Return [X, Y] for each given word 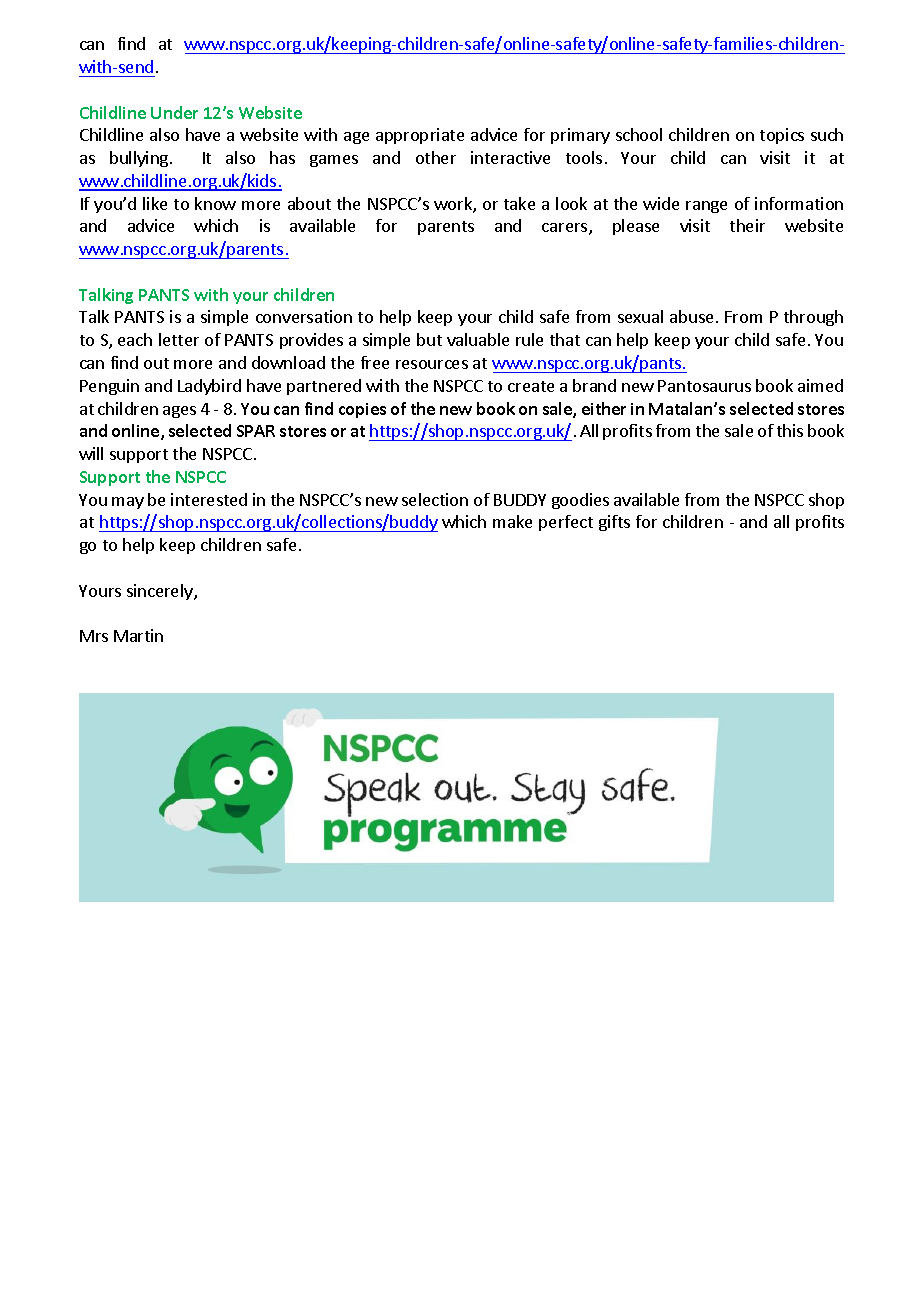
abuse [691, 316]
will [91, 453]
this [790, 430]
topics [782, 136]
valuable [478, 339]
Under [174, 112]
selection [435, 499]
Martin [138, 635]
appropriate [420, 136]
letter [179, 339]
